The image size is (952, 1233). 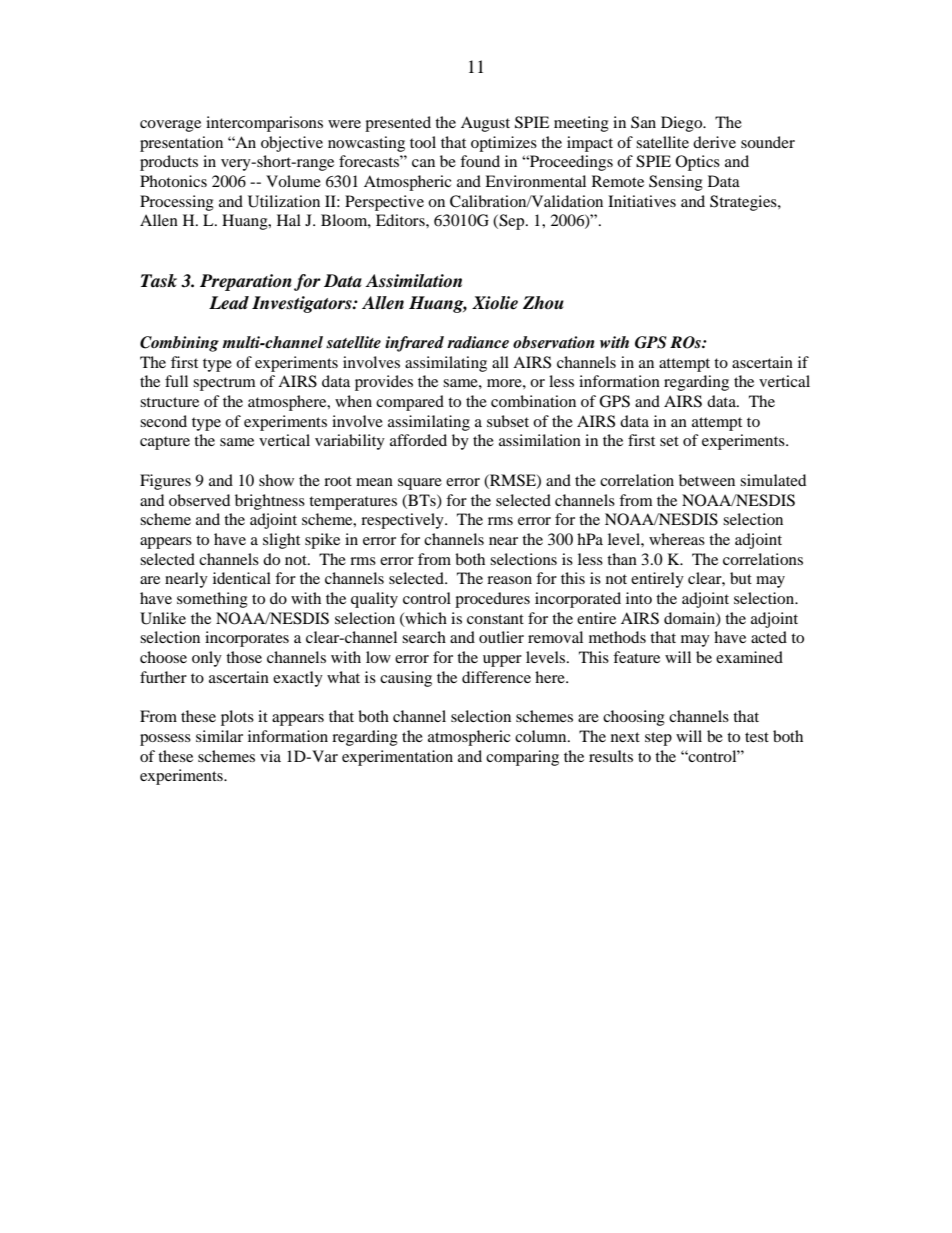 I want to click on derive, so click(x=714, y=142).
